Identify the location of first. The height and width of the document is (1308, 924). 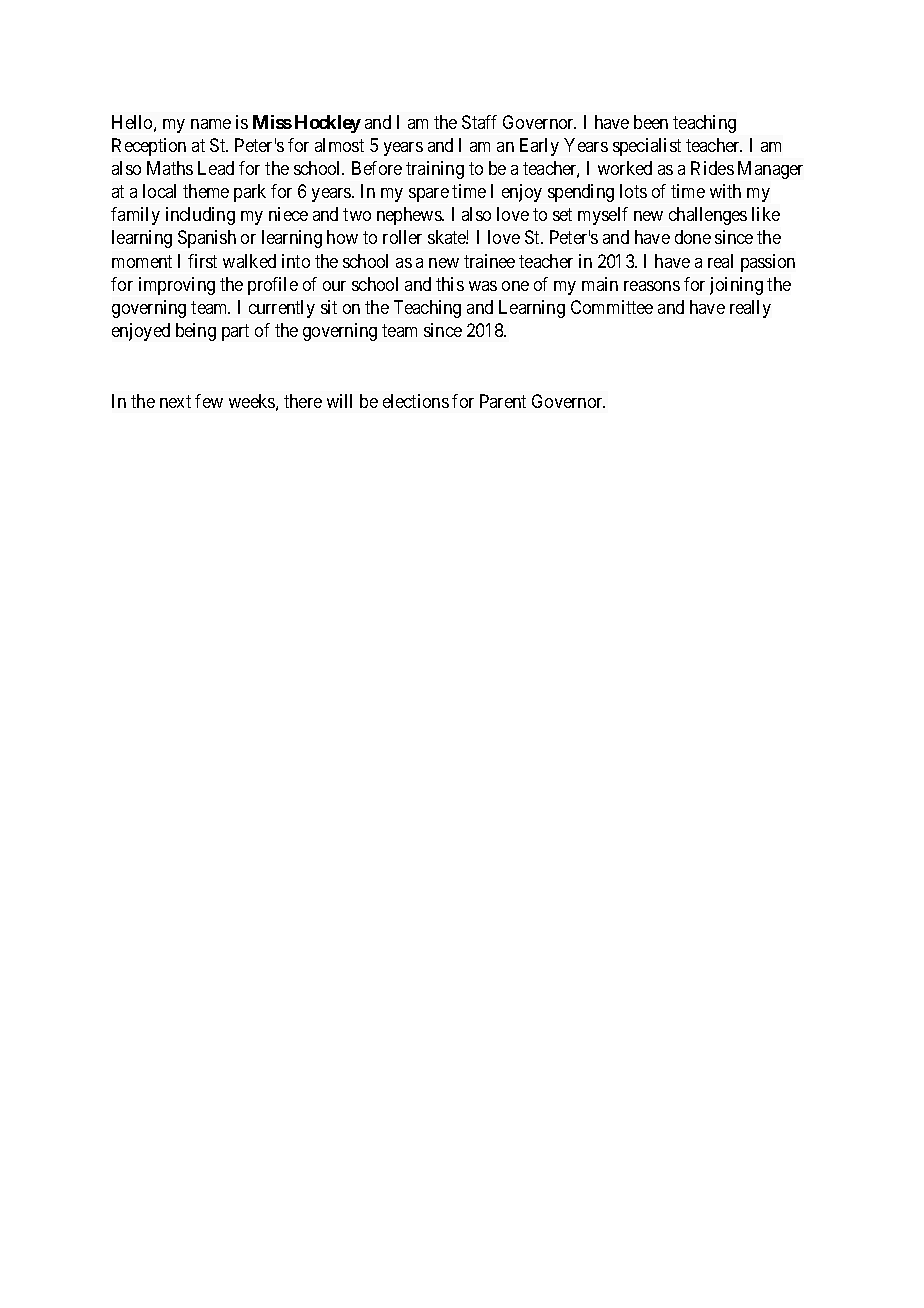
(202, 261).
